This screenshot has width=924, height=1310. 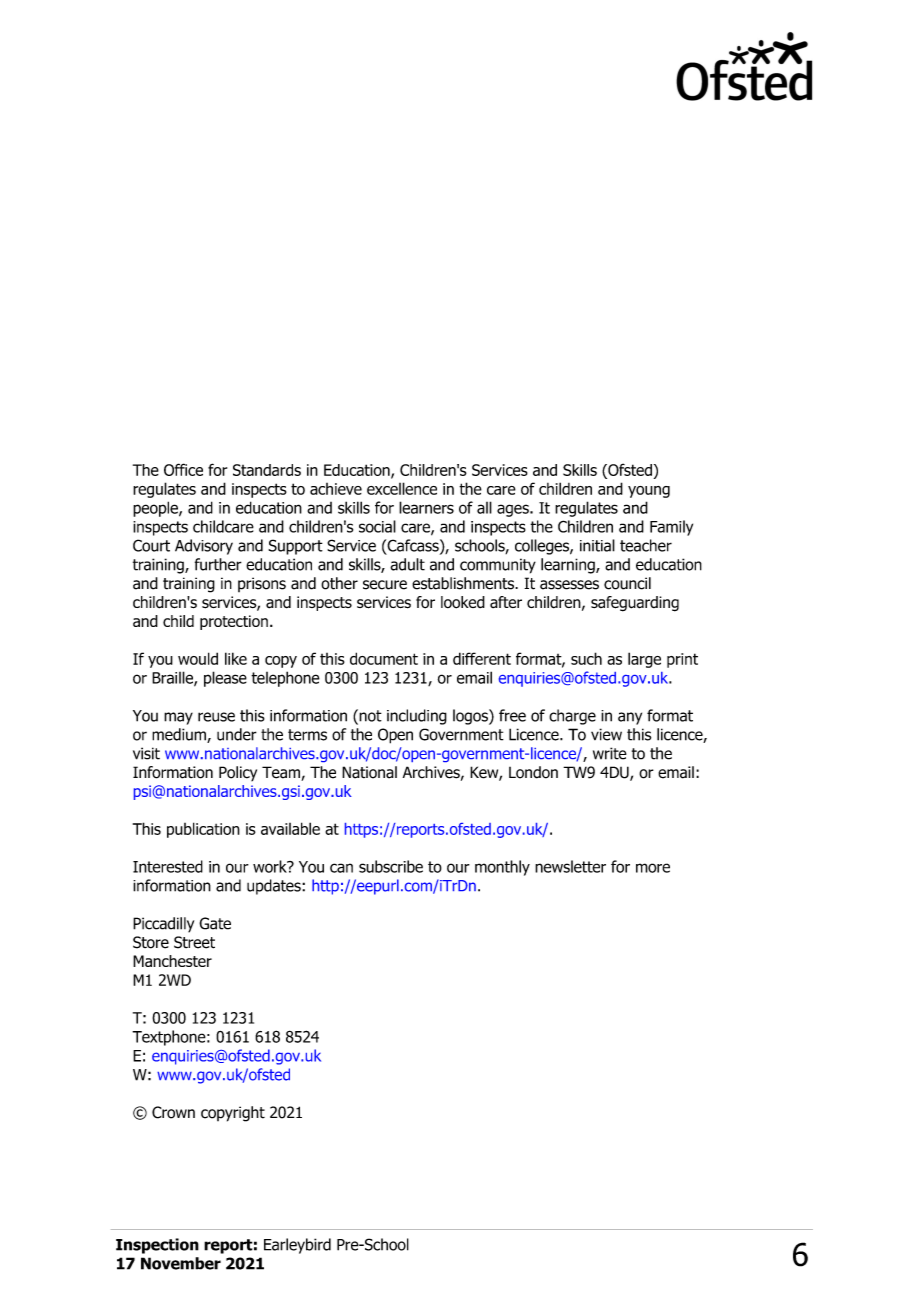 I want to click on please, so click(x=225, y=679).
